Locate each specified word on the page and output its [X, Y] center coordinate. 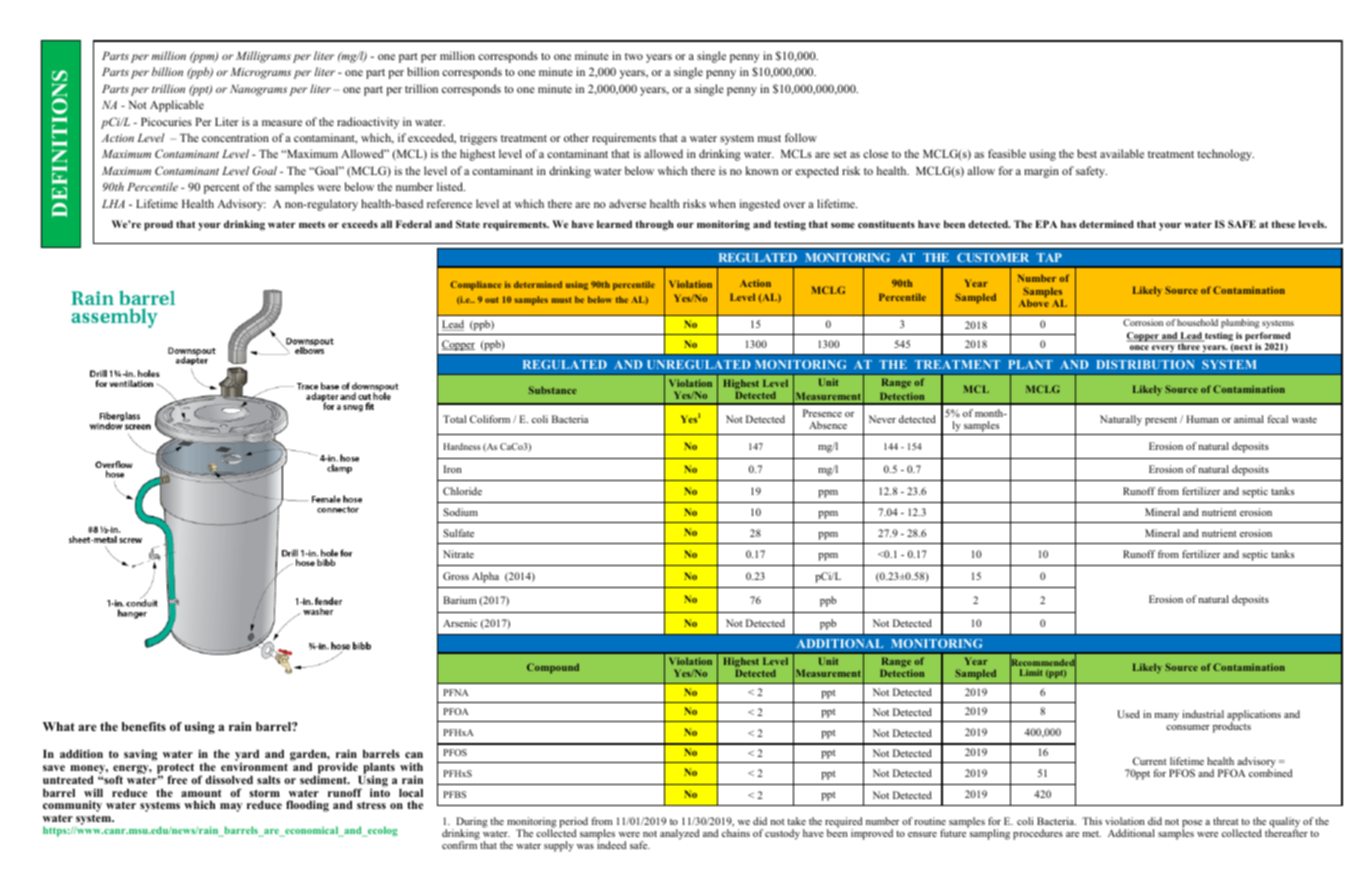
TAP [1049, 257]
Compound [553, 668]
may [231, 807]
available [1122, 153]
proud [158, 225]
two [634, 56]
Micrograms [260, 73]
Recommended [1043, 663]
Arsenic [460, 623]
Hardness [462, 446]
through [654, 225]
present [1161, 421]
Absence [828, 425]
